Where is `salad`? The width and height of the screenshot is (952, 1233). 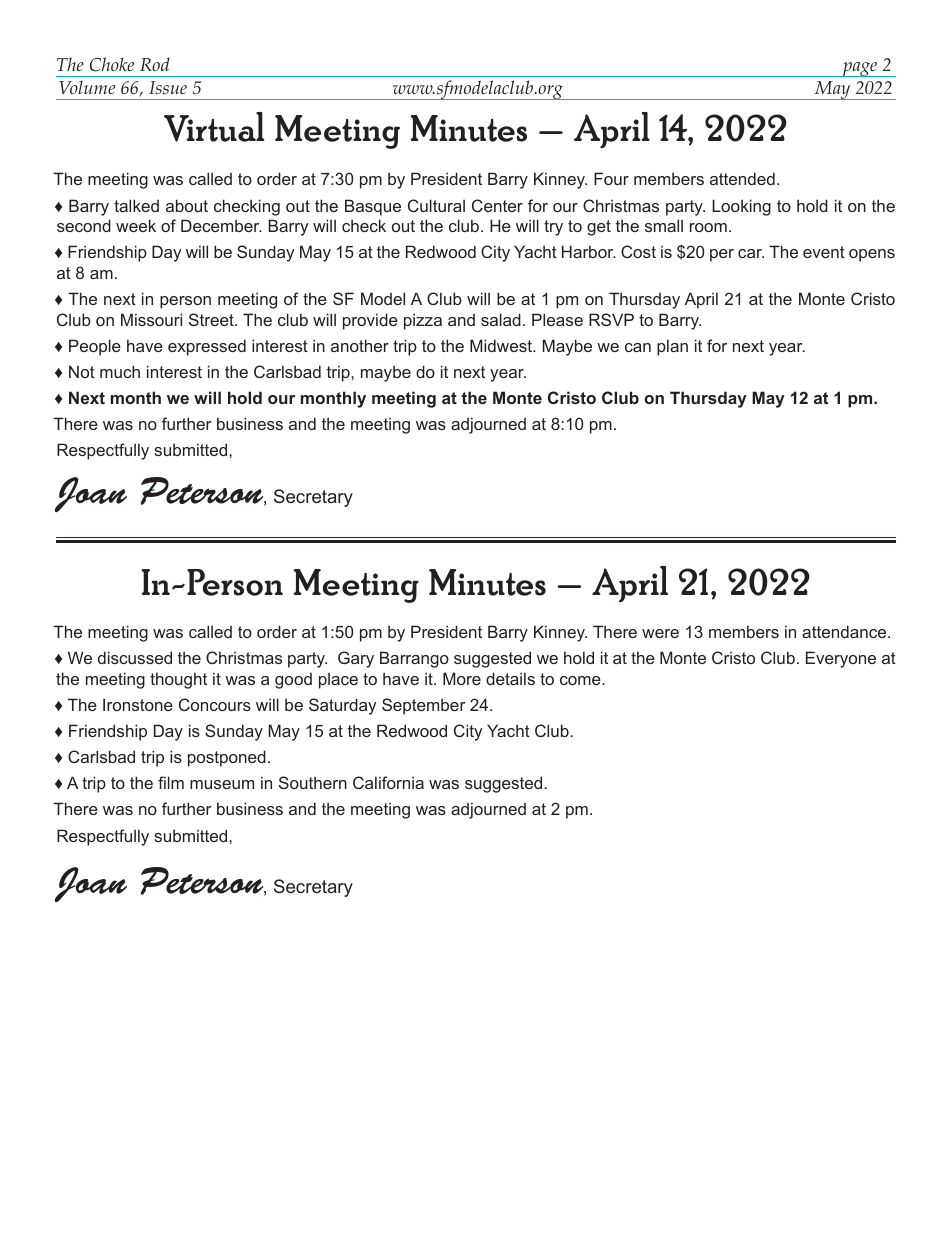
salad is located at coordinates (501, 319).
